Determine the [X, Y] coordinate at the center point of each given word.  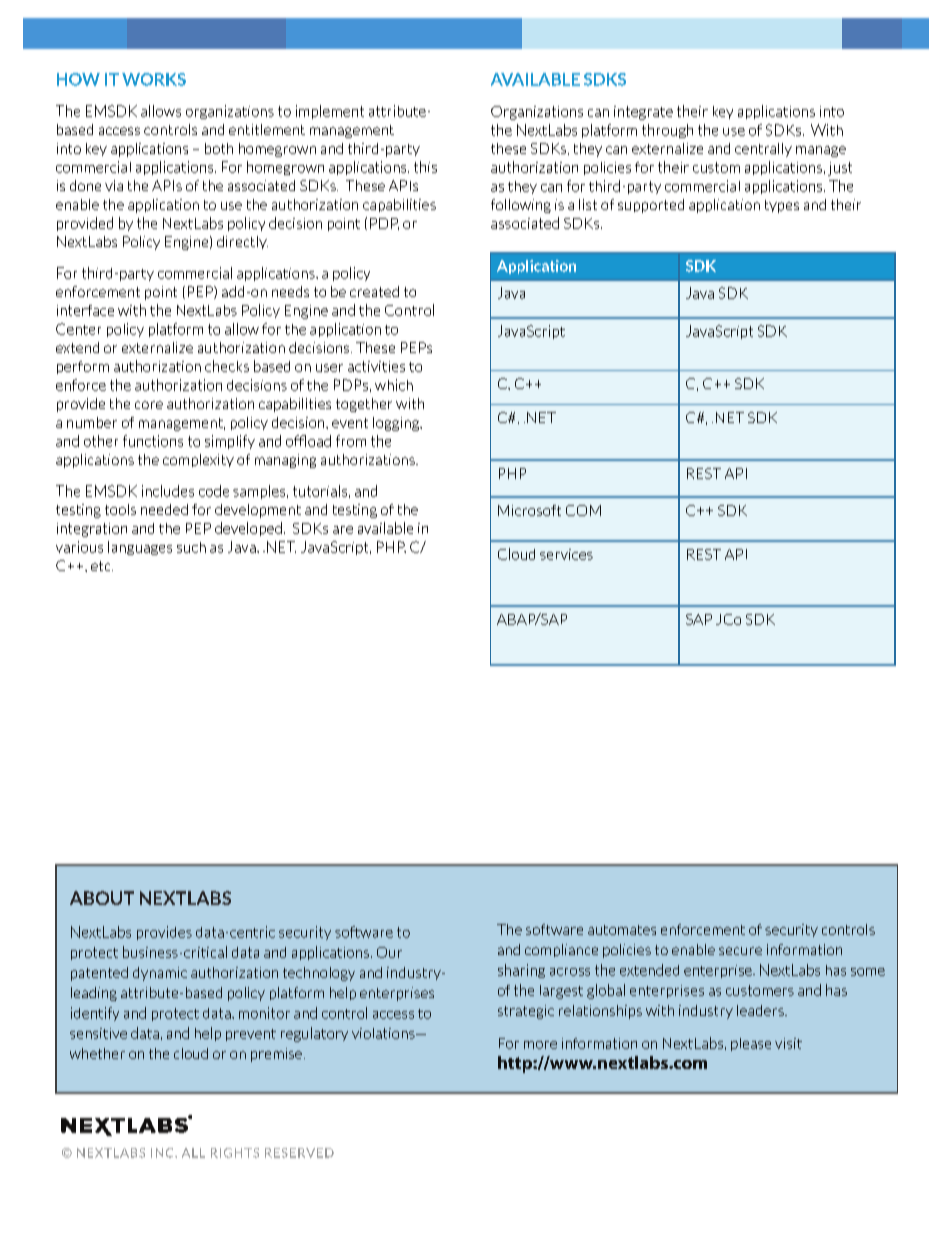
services [566, 554]
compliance [561, 950]
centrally [763, 150]
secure [740, 951]
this [425, 167]
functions [153, 441]
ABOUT [102, 898]
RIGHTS [235, 1153]
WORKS [154, 79]
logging [397, 424]
